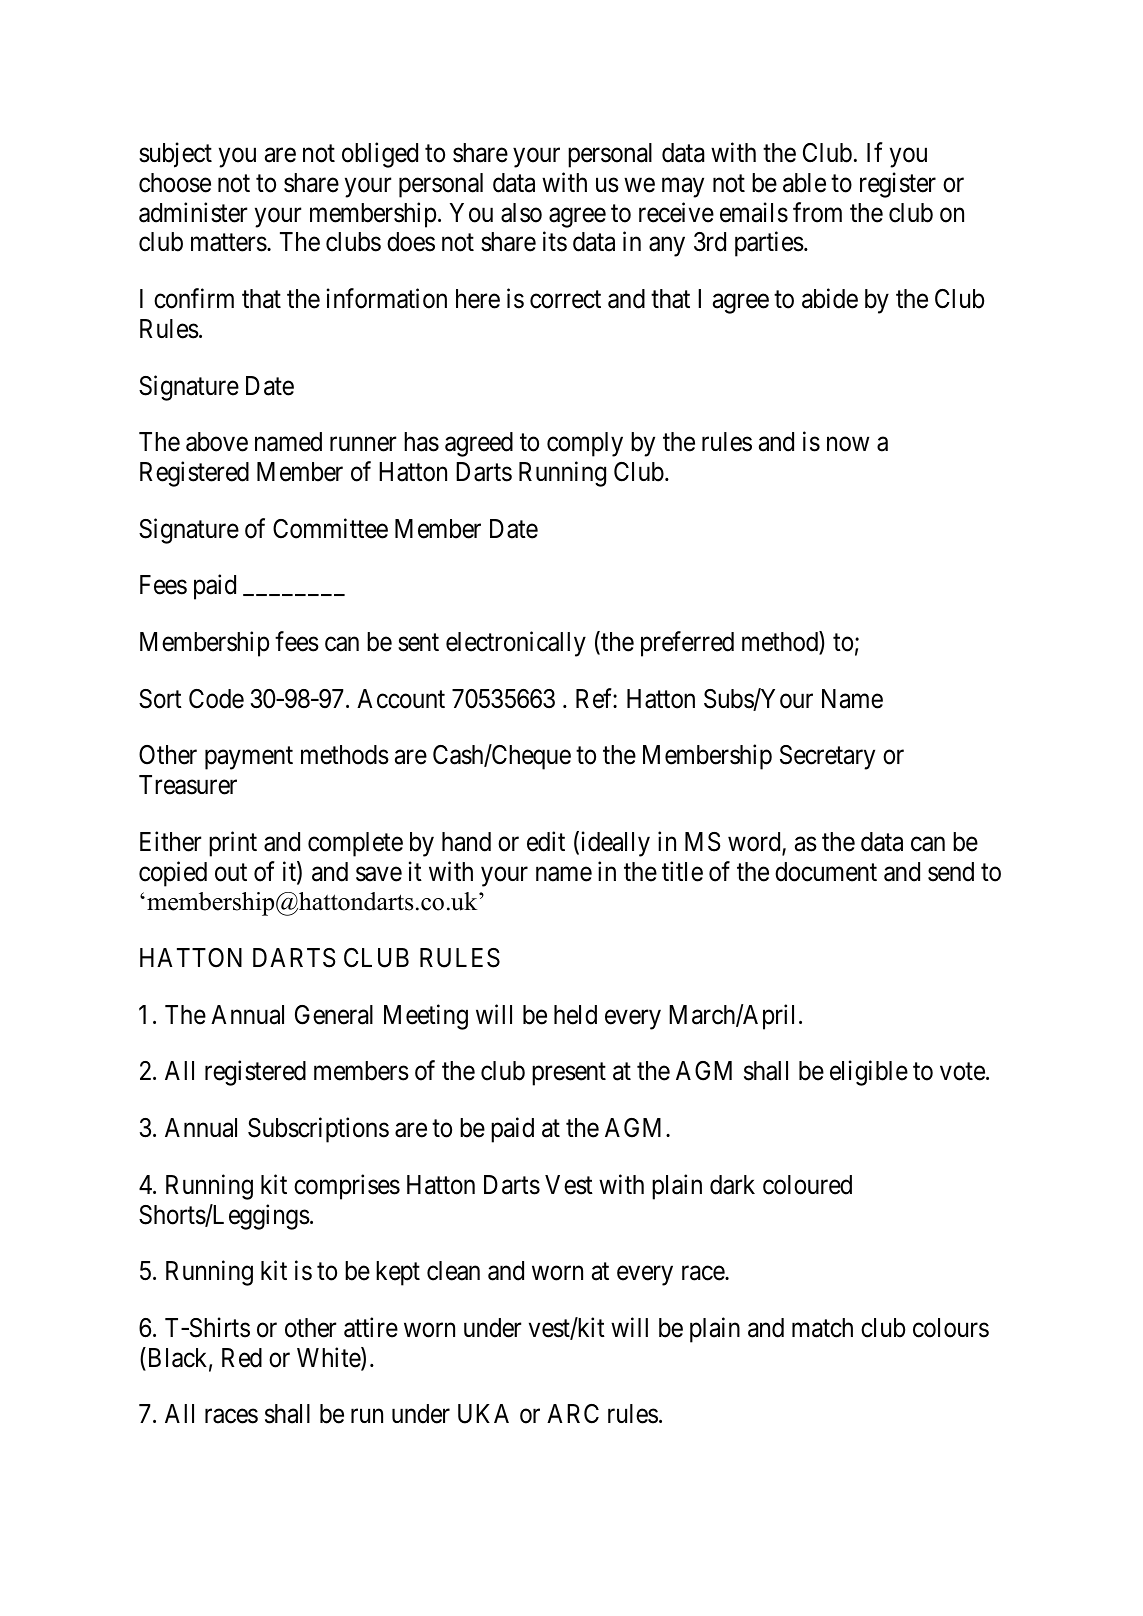 This screenshot has height=1616, width=1143. I want to click on held, so click(575, 1015).
